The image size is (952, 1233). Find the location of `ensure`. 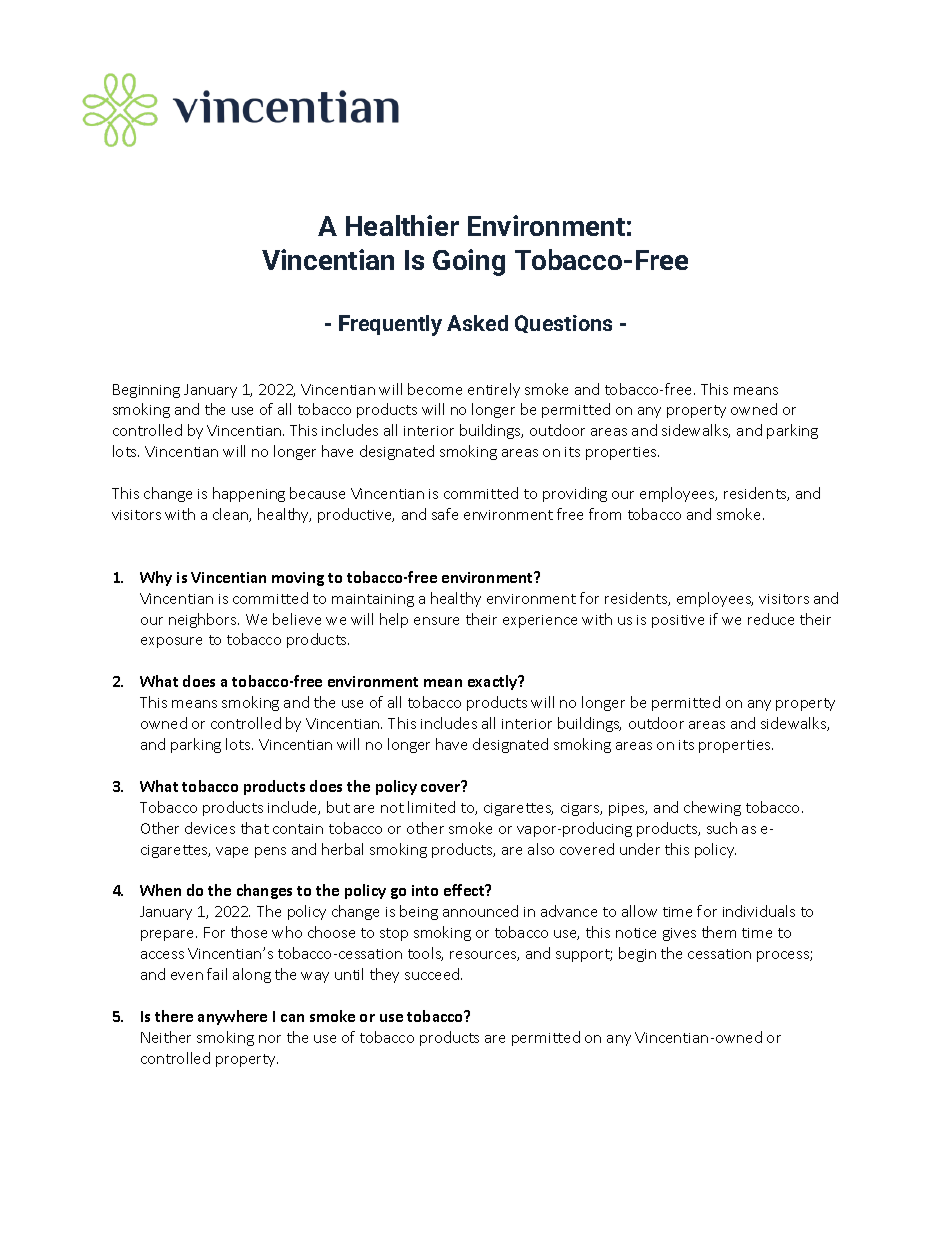

ensure is located at coordinates (436, 621).
